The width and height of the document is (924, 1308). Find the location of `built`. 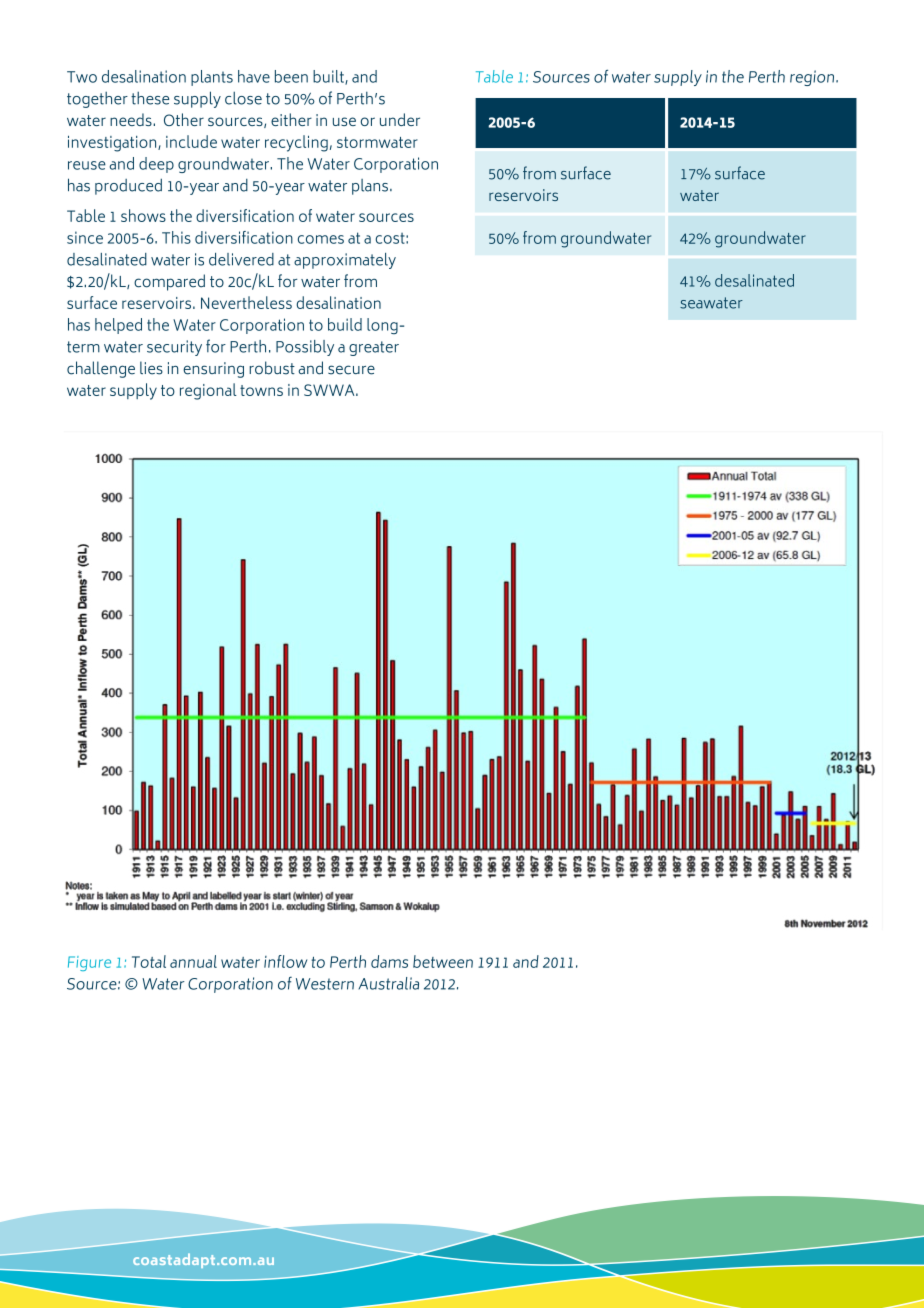

built is located at coordinates (329, 77).
